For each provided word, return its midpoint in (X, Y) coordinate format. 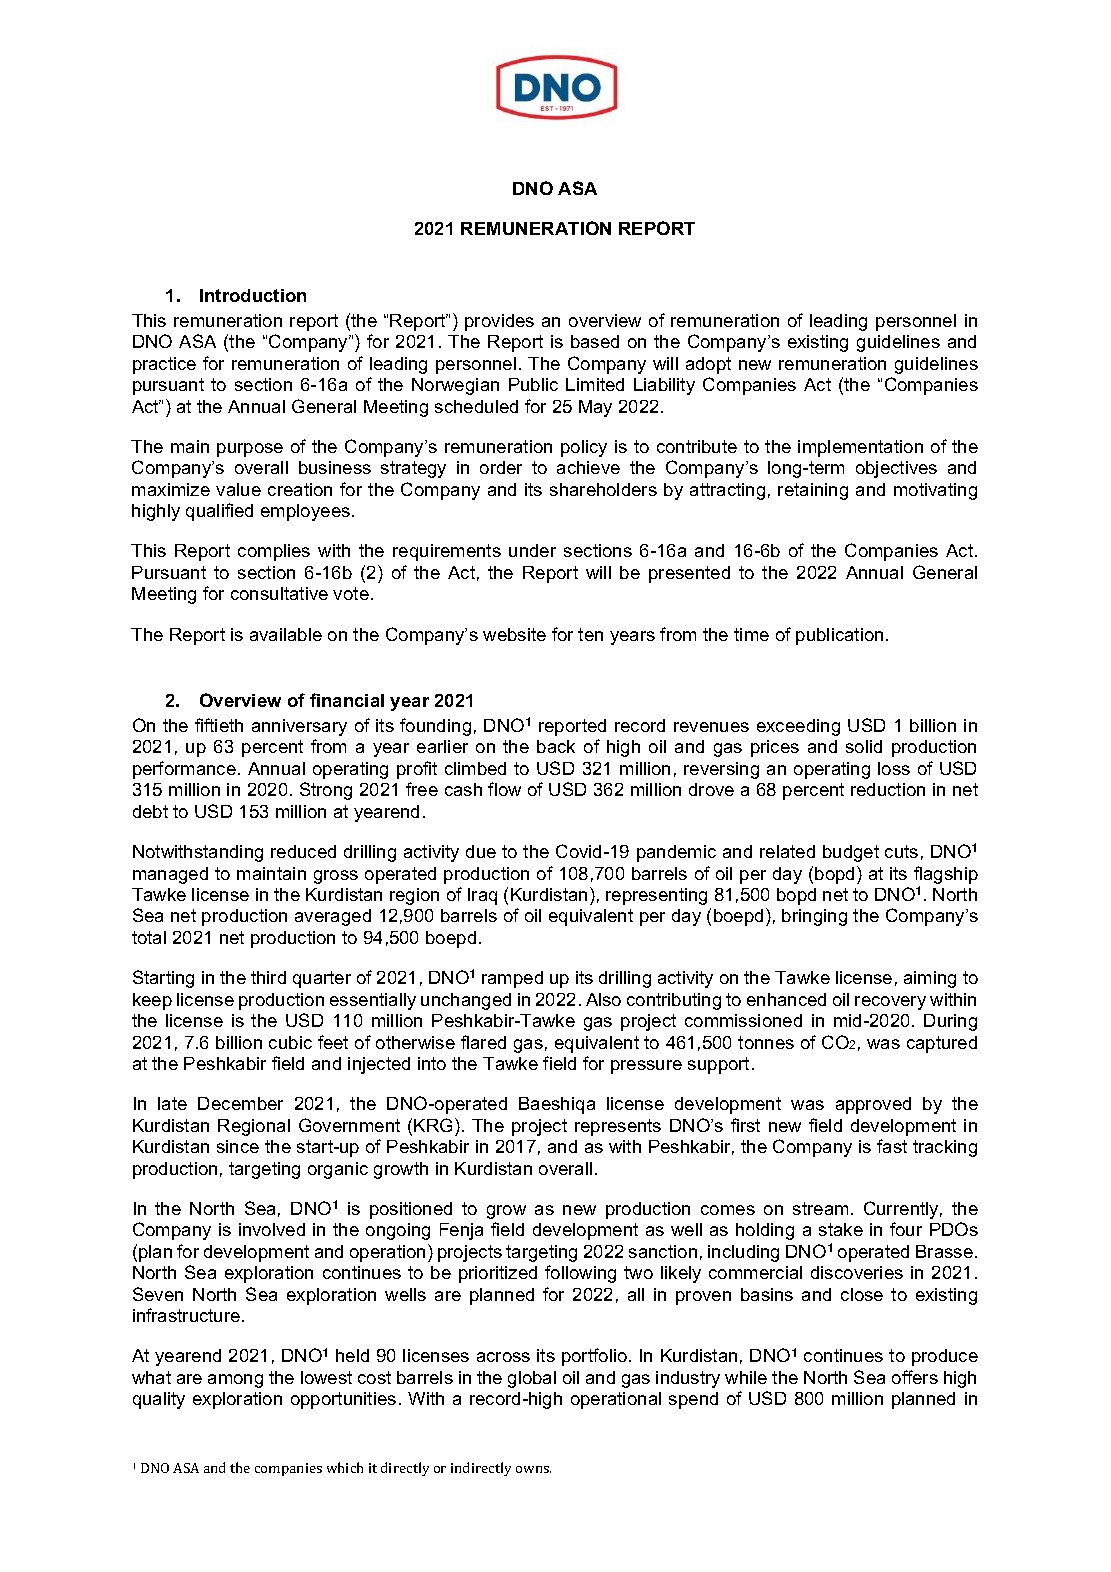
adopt (708, 365)
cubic (290, 1042)
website (514, 634)
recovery (890, 1003)
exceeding (798, 727)
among (235, 1381)
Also (603, 999)
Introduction (253, 295)
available (286, 634)
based (595, 341)
